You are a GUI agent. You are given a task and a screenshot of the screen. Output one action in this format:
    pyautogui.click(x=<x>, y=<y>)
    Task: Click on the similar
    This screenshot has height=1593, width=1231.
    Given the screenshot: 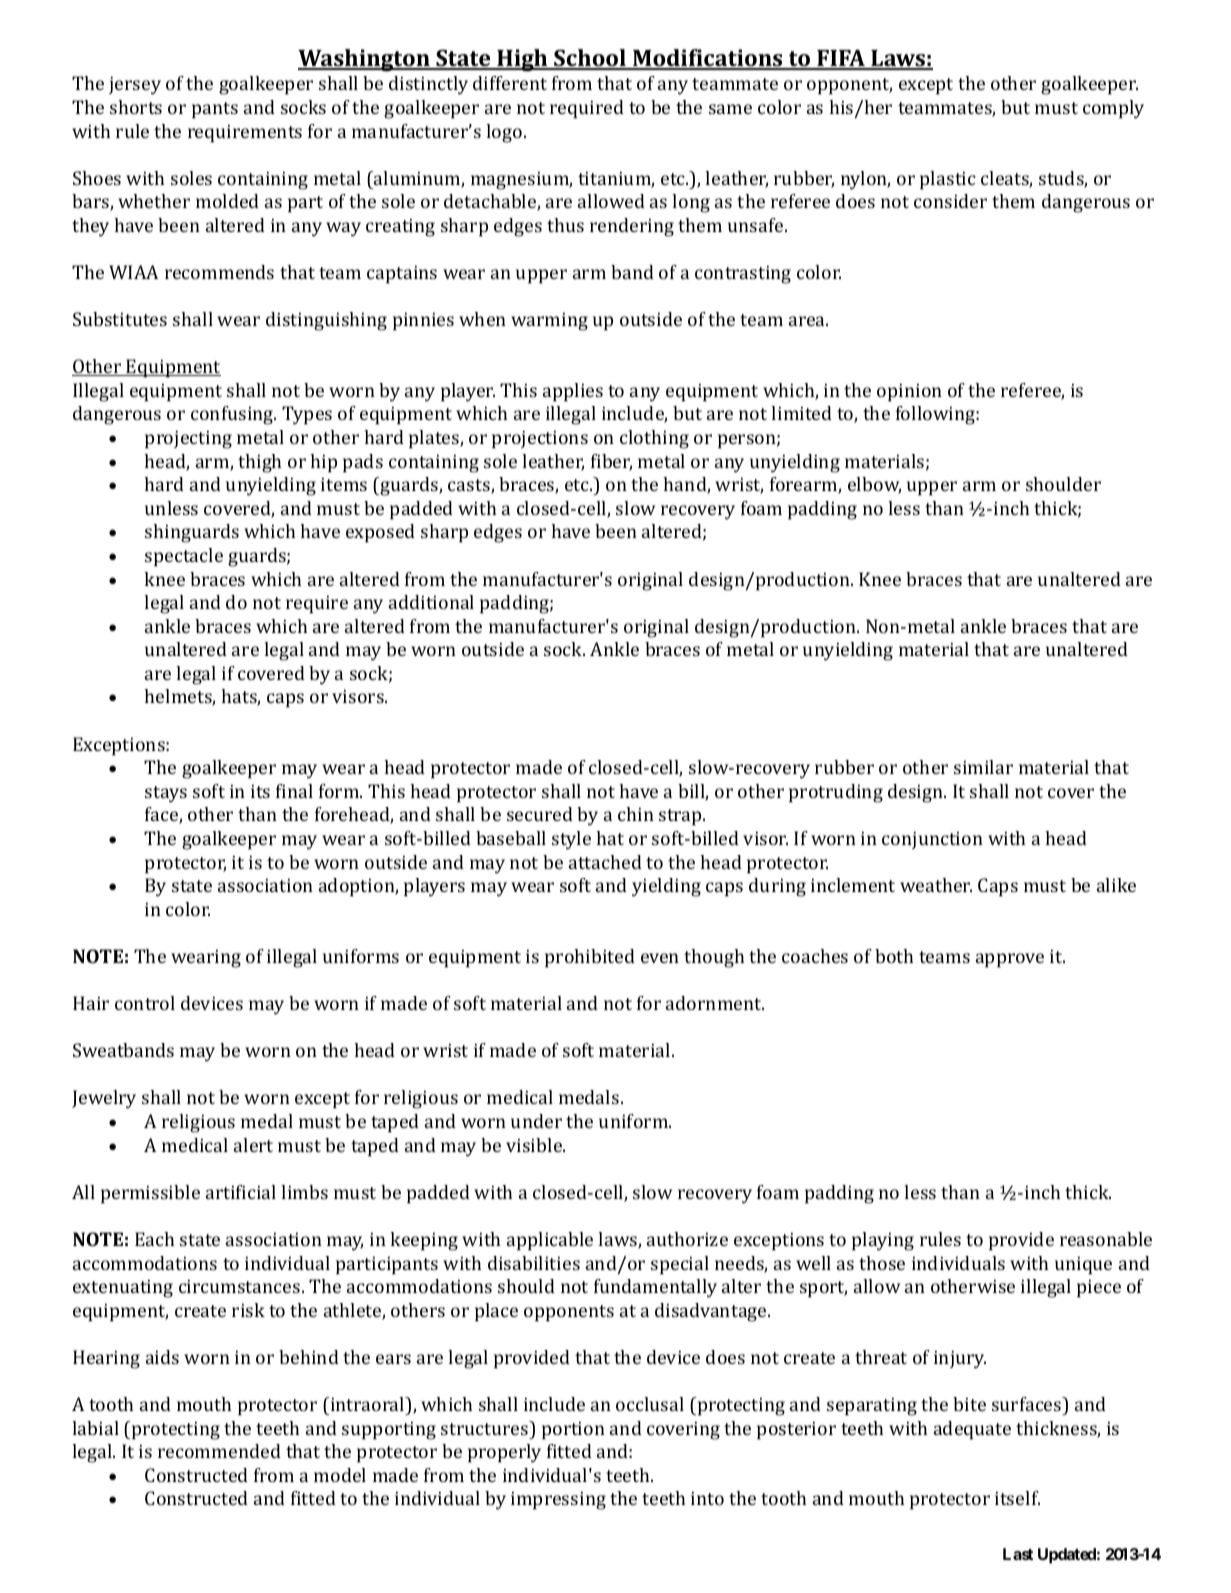 What is the action you would take?
    pyautogui.click(x=983, y=767)
